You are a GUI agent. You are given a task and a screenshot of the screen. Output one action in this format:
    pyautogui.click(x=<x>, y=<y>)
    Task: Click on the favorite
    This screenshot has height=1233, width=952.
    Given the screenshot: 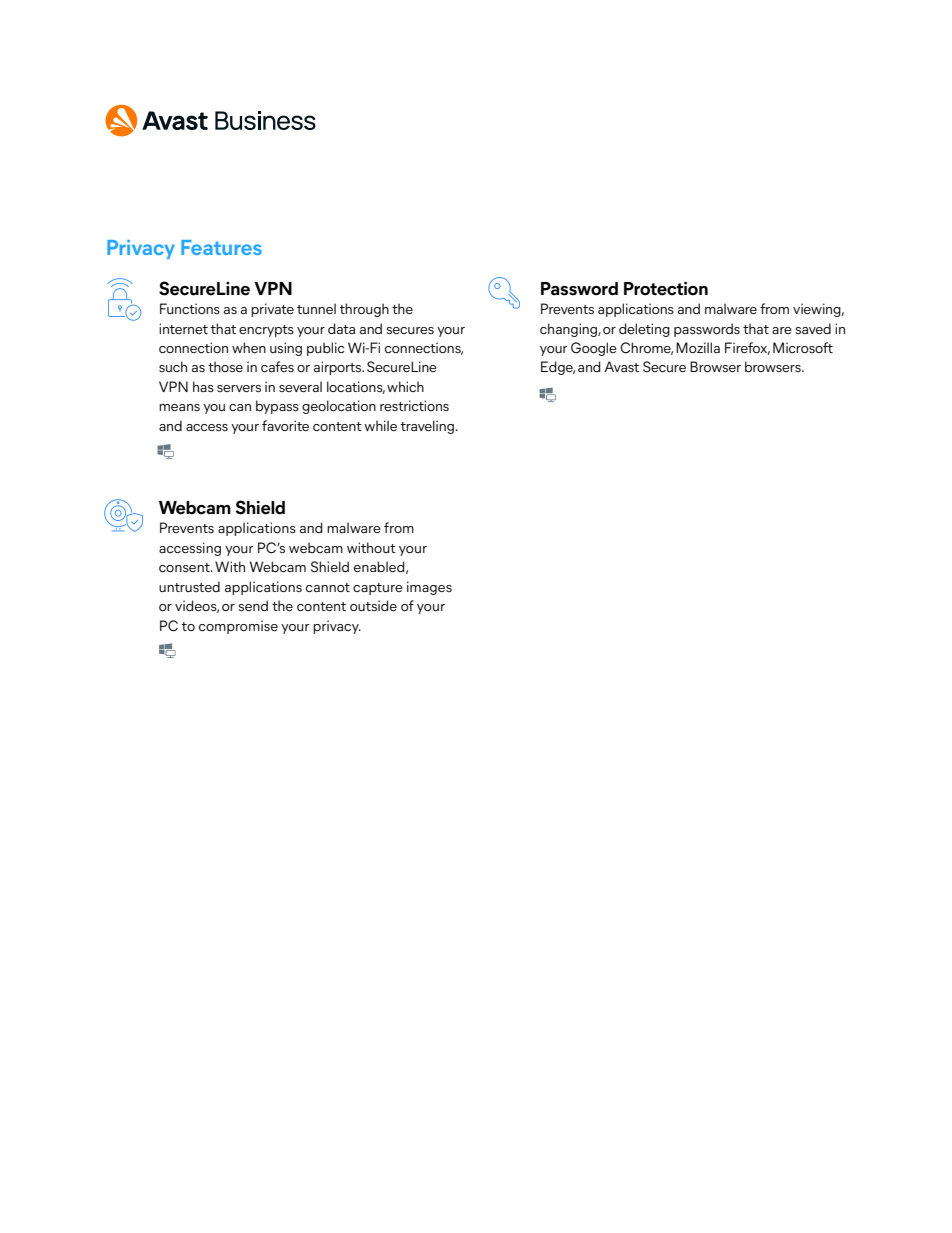 What is the action you would take?
    pyautogui.click(x=285, y=425)
